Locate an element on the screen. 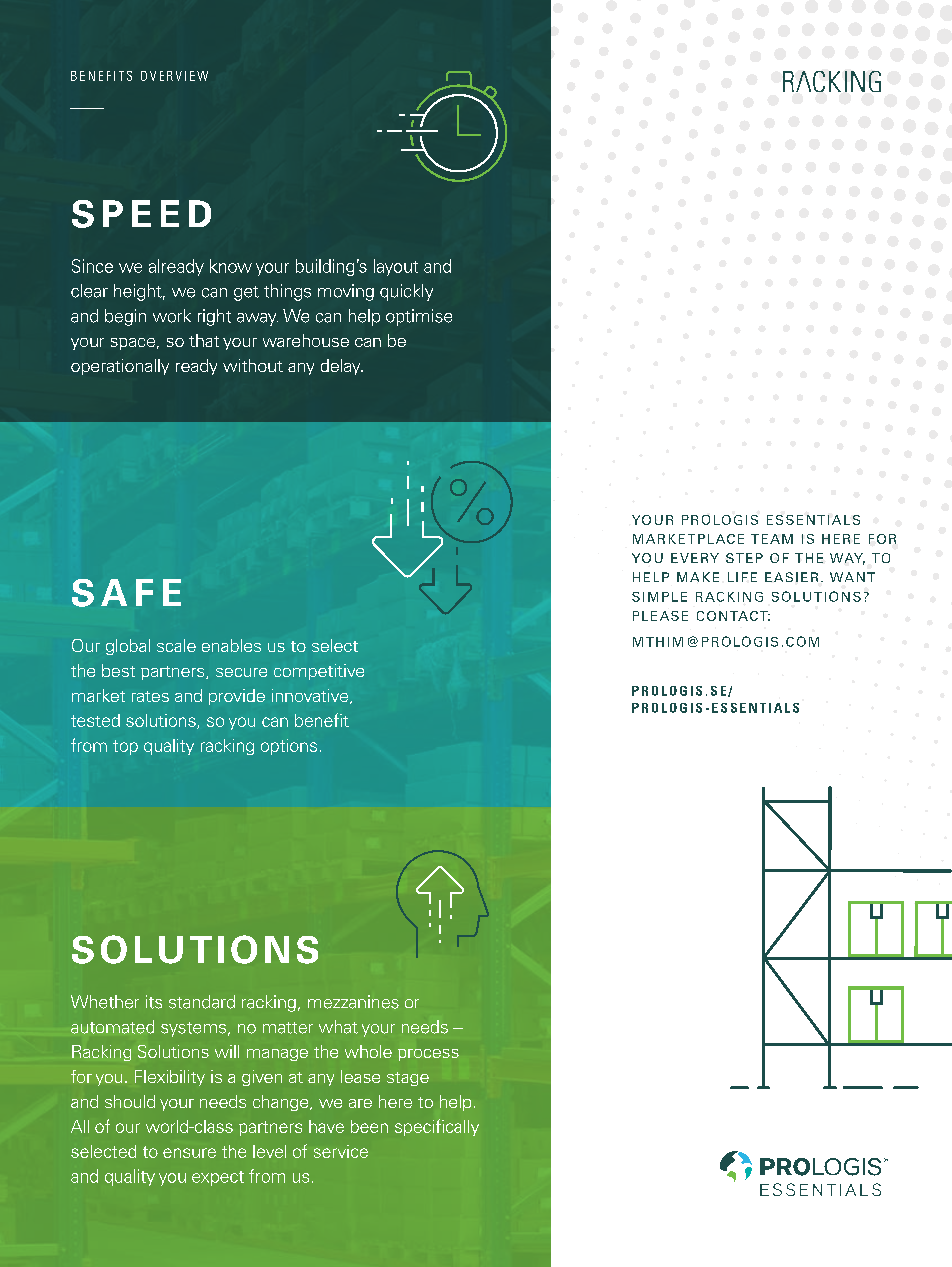 Image resolution: width=952 pixels, height=1267 pixels. innovative is located at coordinates (311, 696).
